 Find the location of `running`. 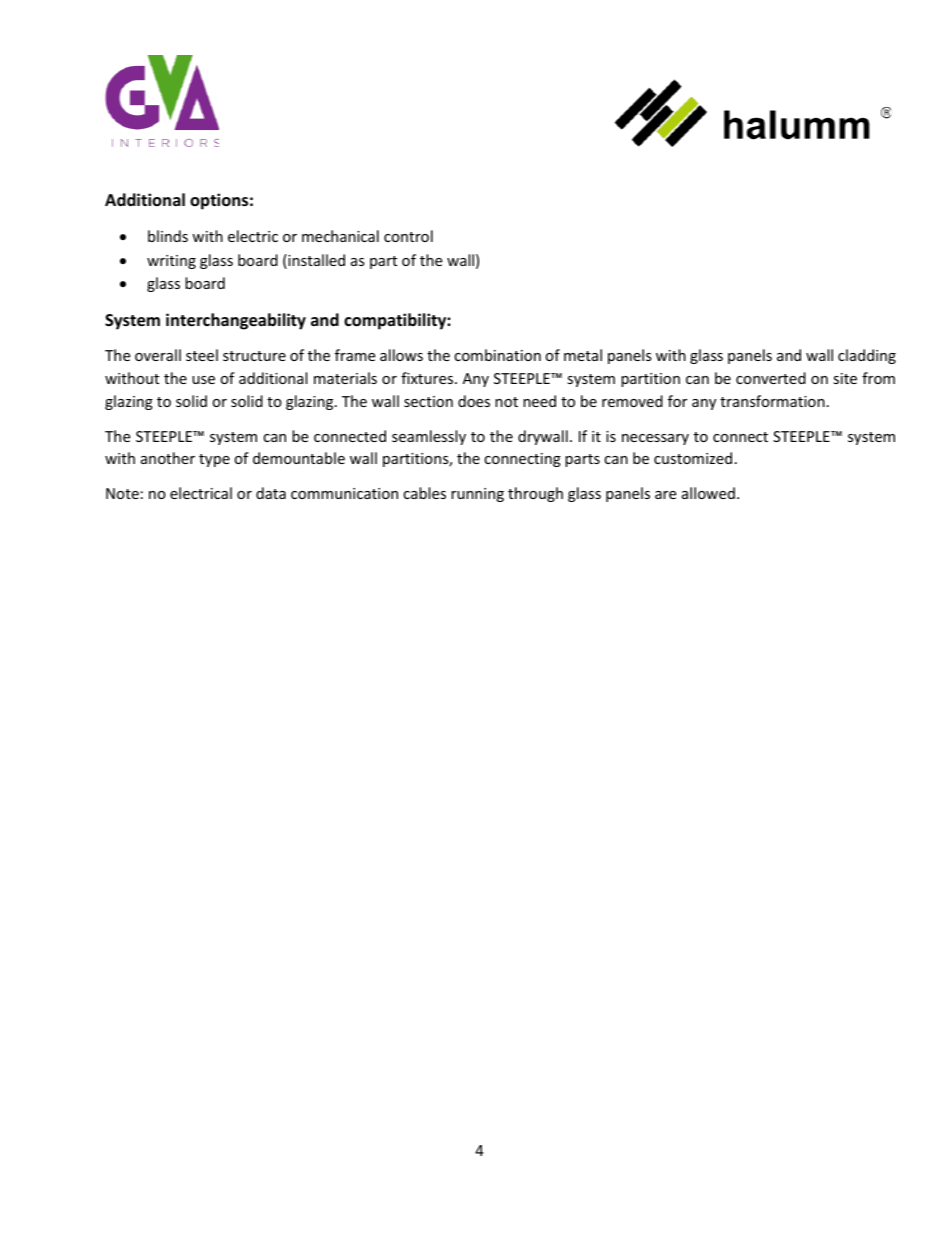

running is located at coordinates (477, 495).
